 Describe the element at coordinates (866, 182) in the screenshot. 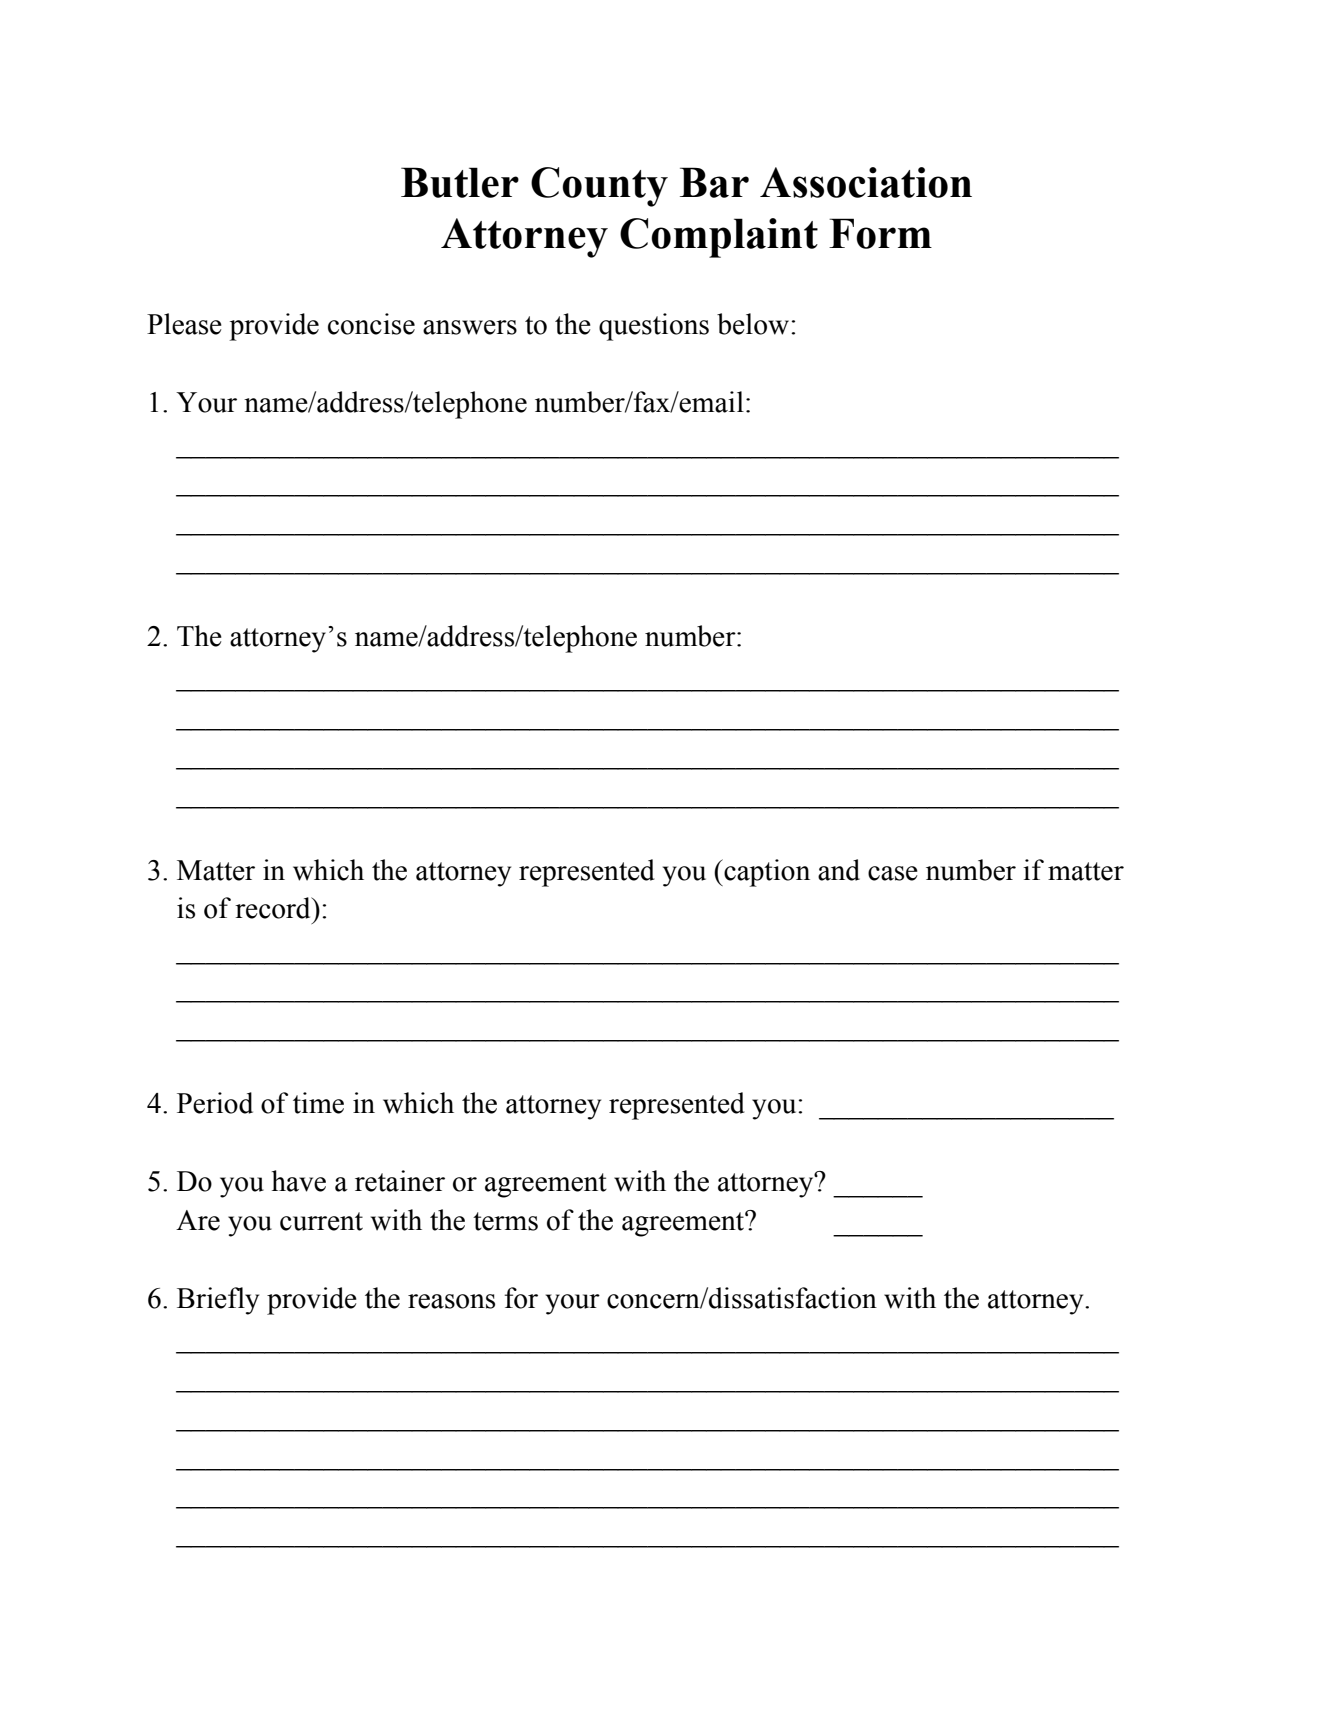

I see `Association` at that location.
